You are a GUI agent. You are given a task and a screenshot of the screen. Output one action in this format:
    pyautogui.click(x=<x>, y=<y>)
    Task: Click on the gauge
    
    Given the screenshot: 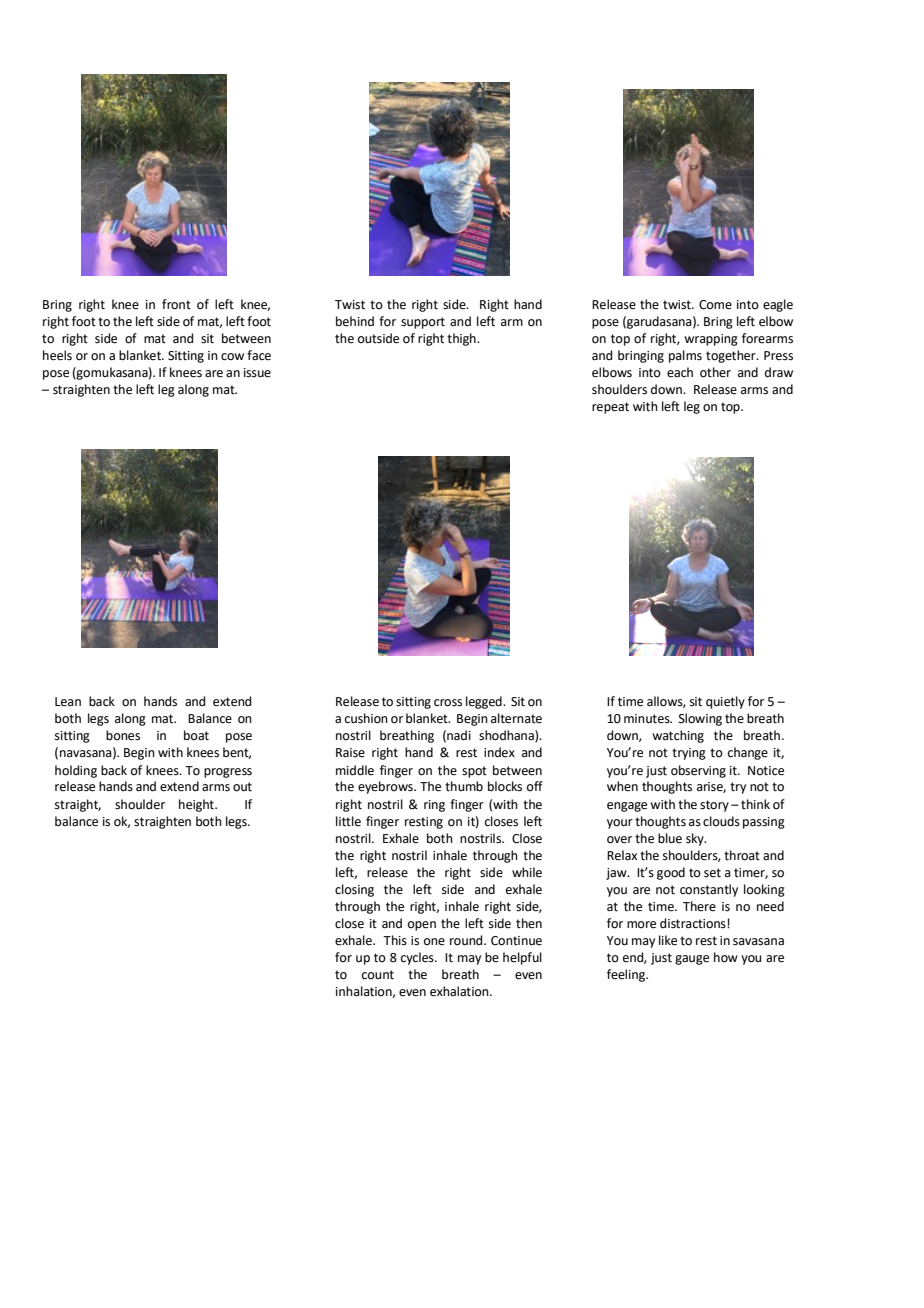 What is the action you would take?
    pyautogui.click(x=692, y=960)
